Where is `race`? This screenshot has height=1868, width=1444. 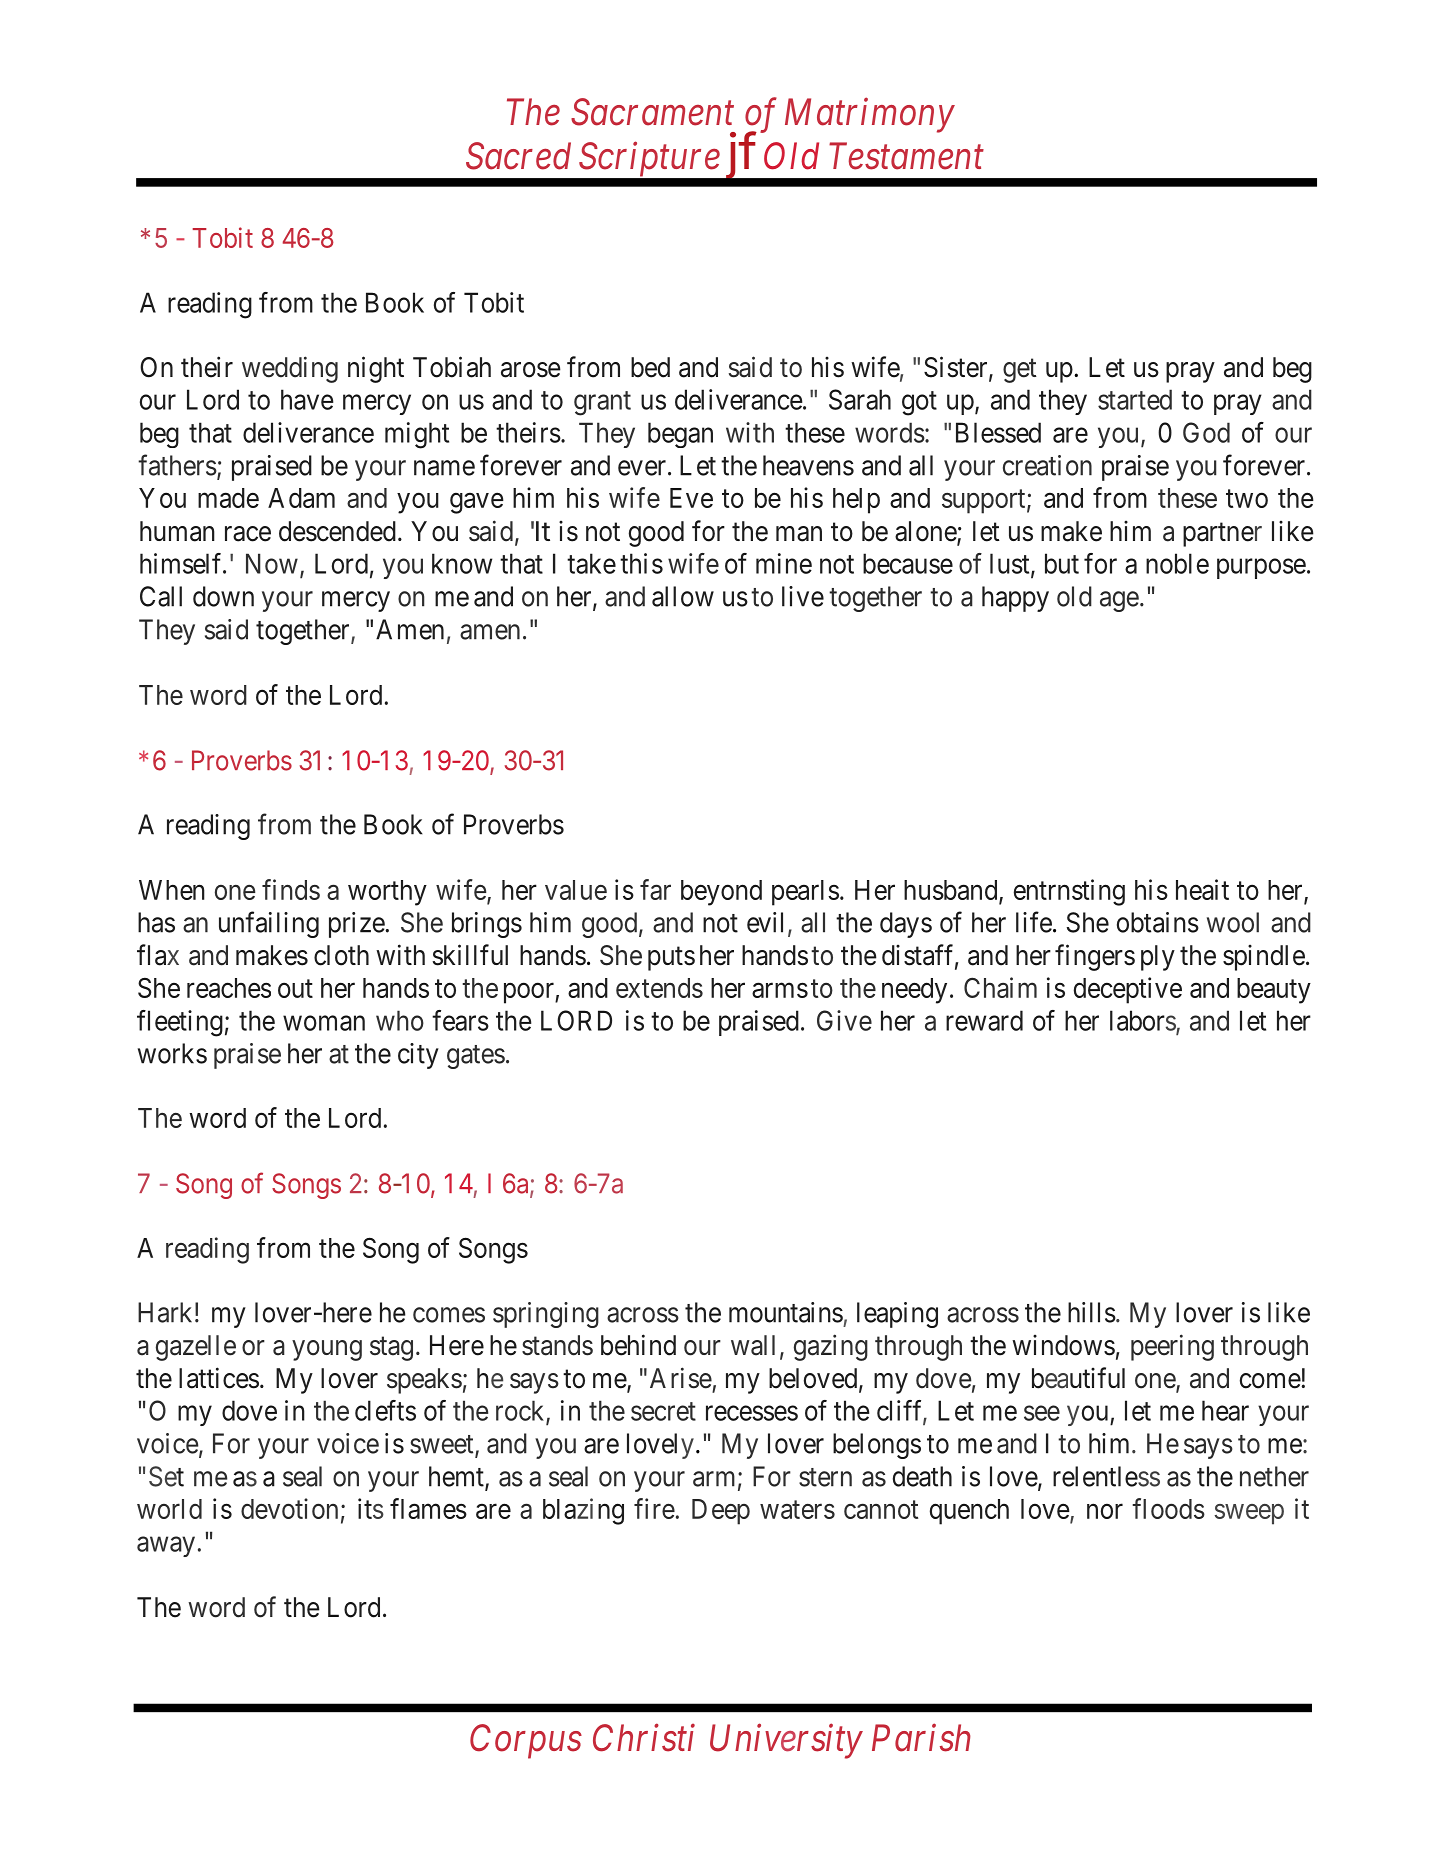
race is located at coordinates (248, 534).
